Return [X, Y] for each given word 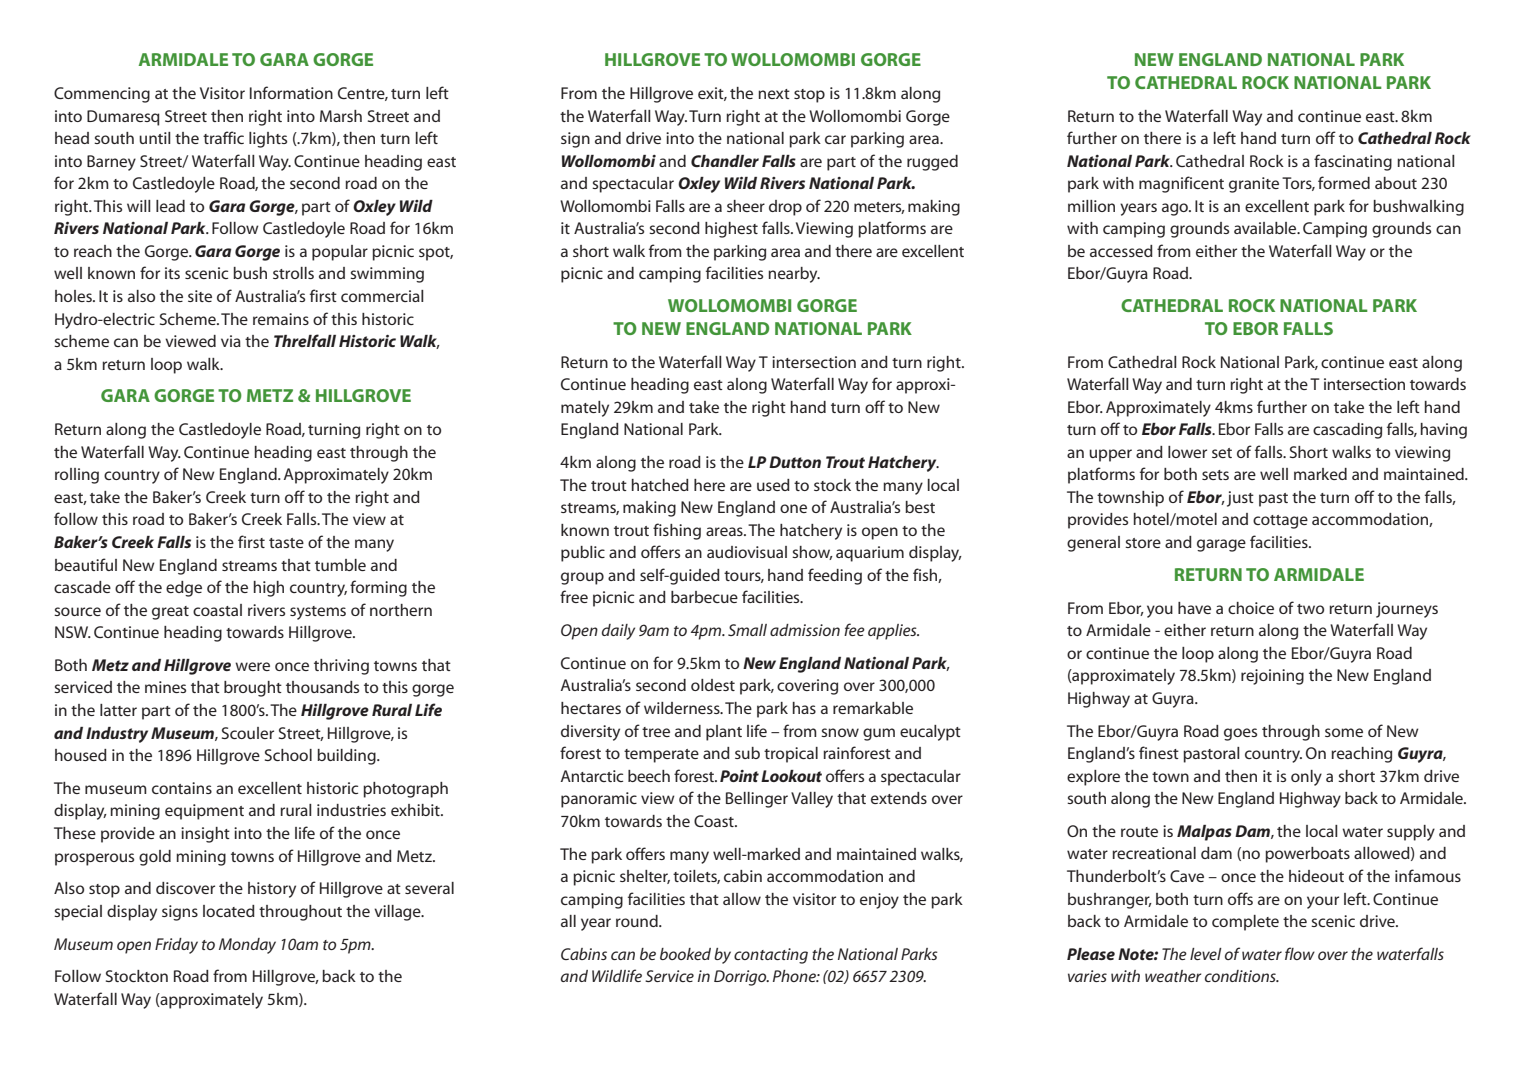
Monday [247, 946]
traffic [223, 137]
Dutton [795, 462]
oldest [713, 685]
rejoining [1272, 677]
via [231, 341]
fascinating [1353, 162]
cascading [1347, 431]
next [774, 94]
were [252, 666]
